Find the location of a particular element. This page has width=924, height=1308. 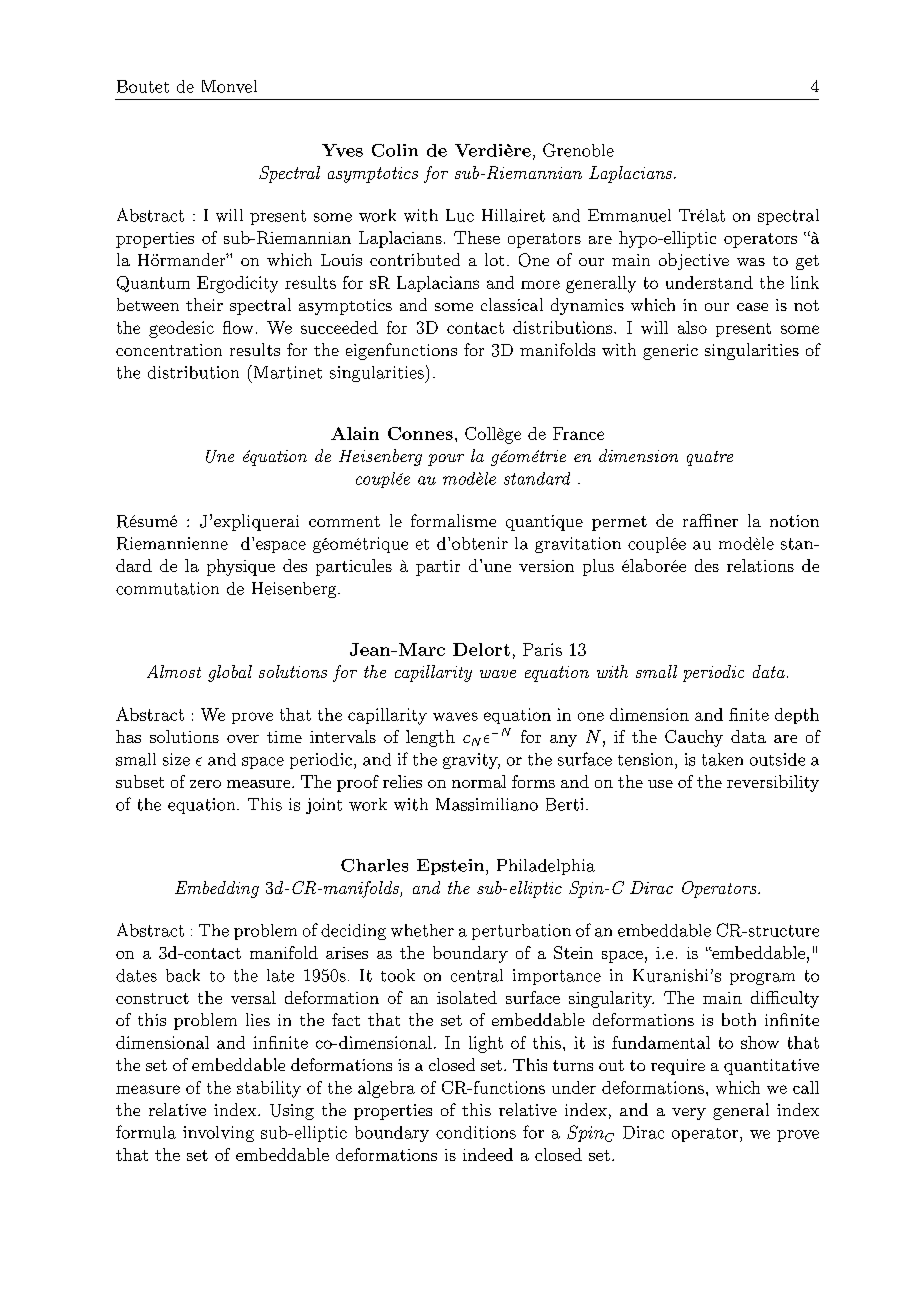

Luc is located at coordinates (460, 215).
